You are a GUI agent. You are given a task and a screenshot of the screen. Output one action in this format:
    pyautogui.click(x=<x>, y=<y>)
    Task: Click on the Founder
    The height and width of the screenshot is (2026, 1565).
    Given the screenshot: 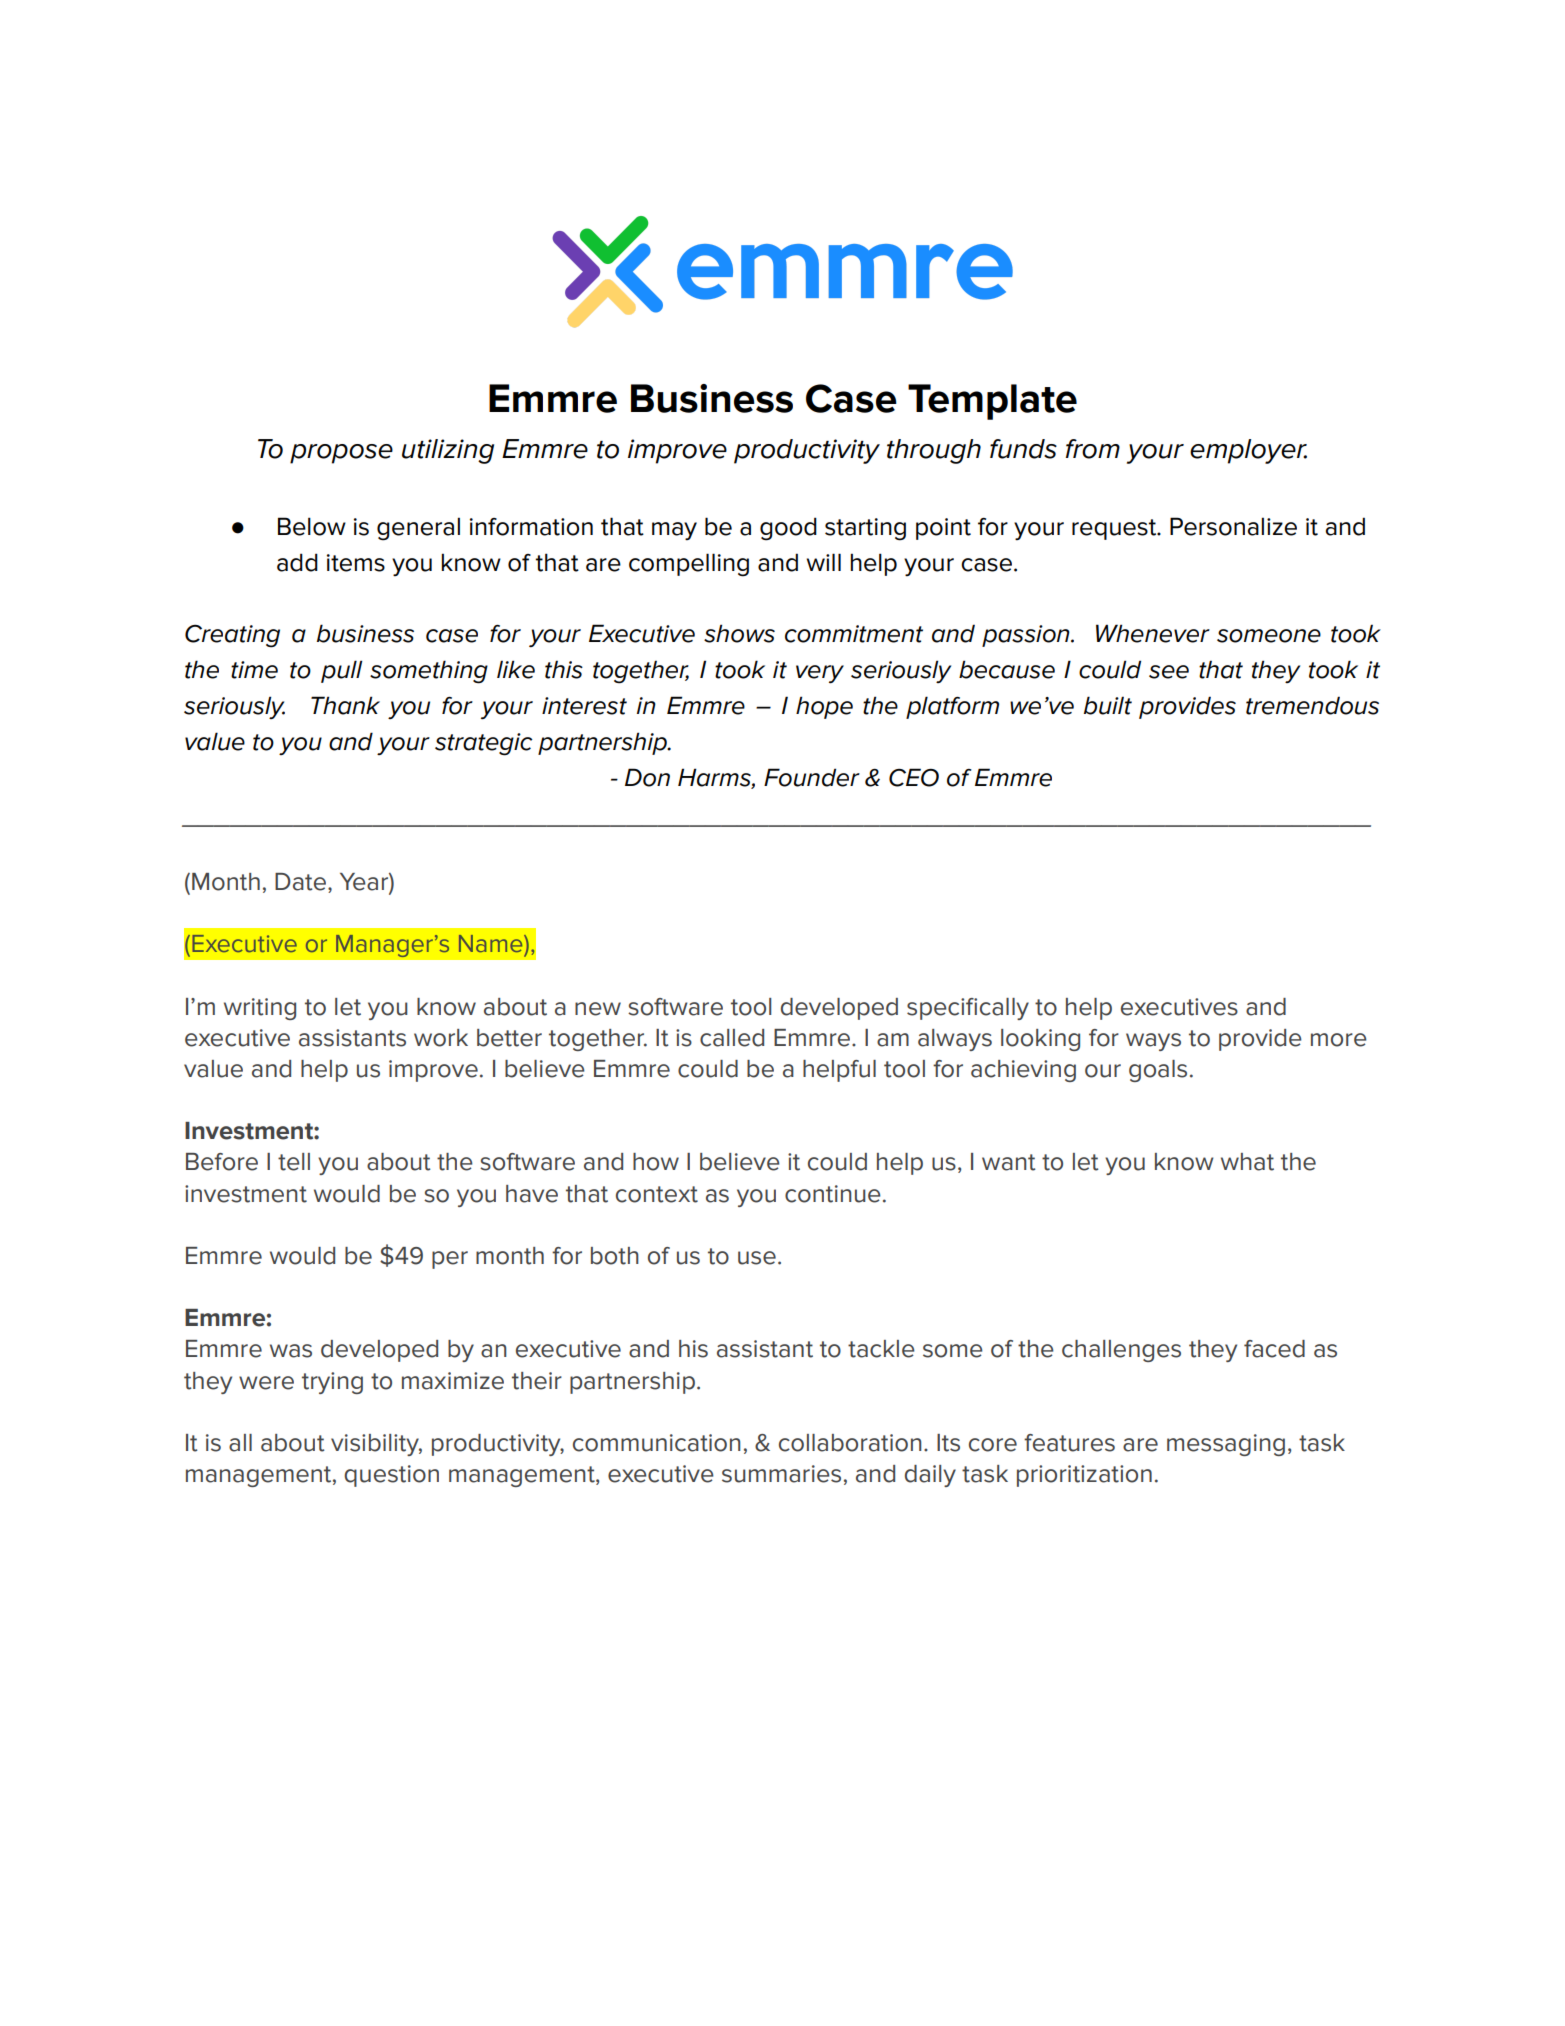 What is the action you would take?
    pyautogui.click(x=812, y=777)
